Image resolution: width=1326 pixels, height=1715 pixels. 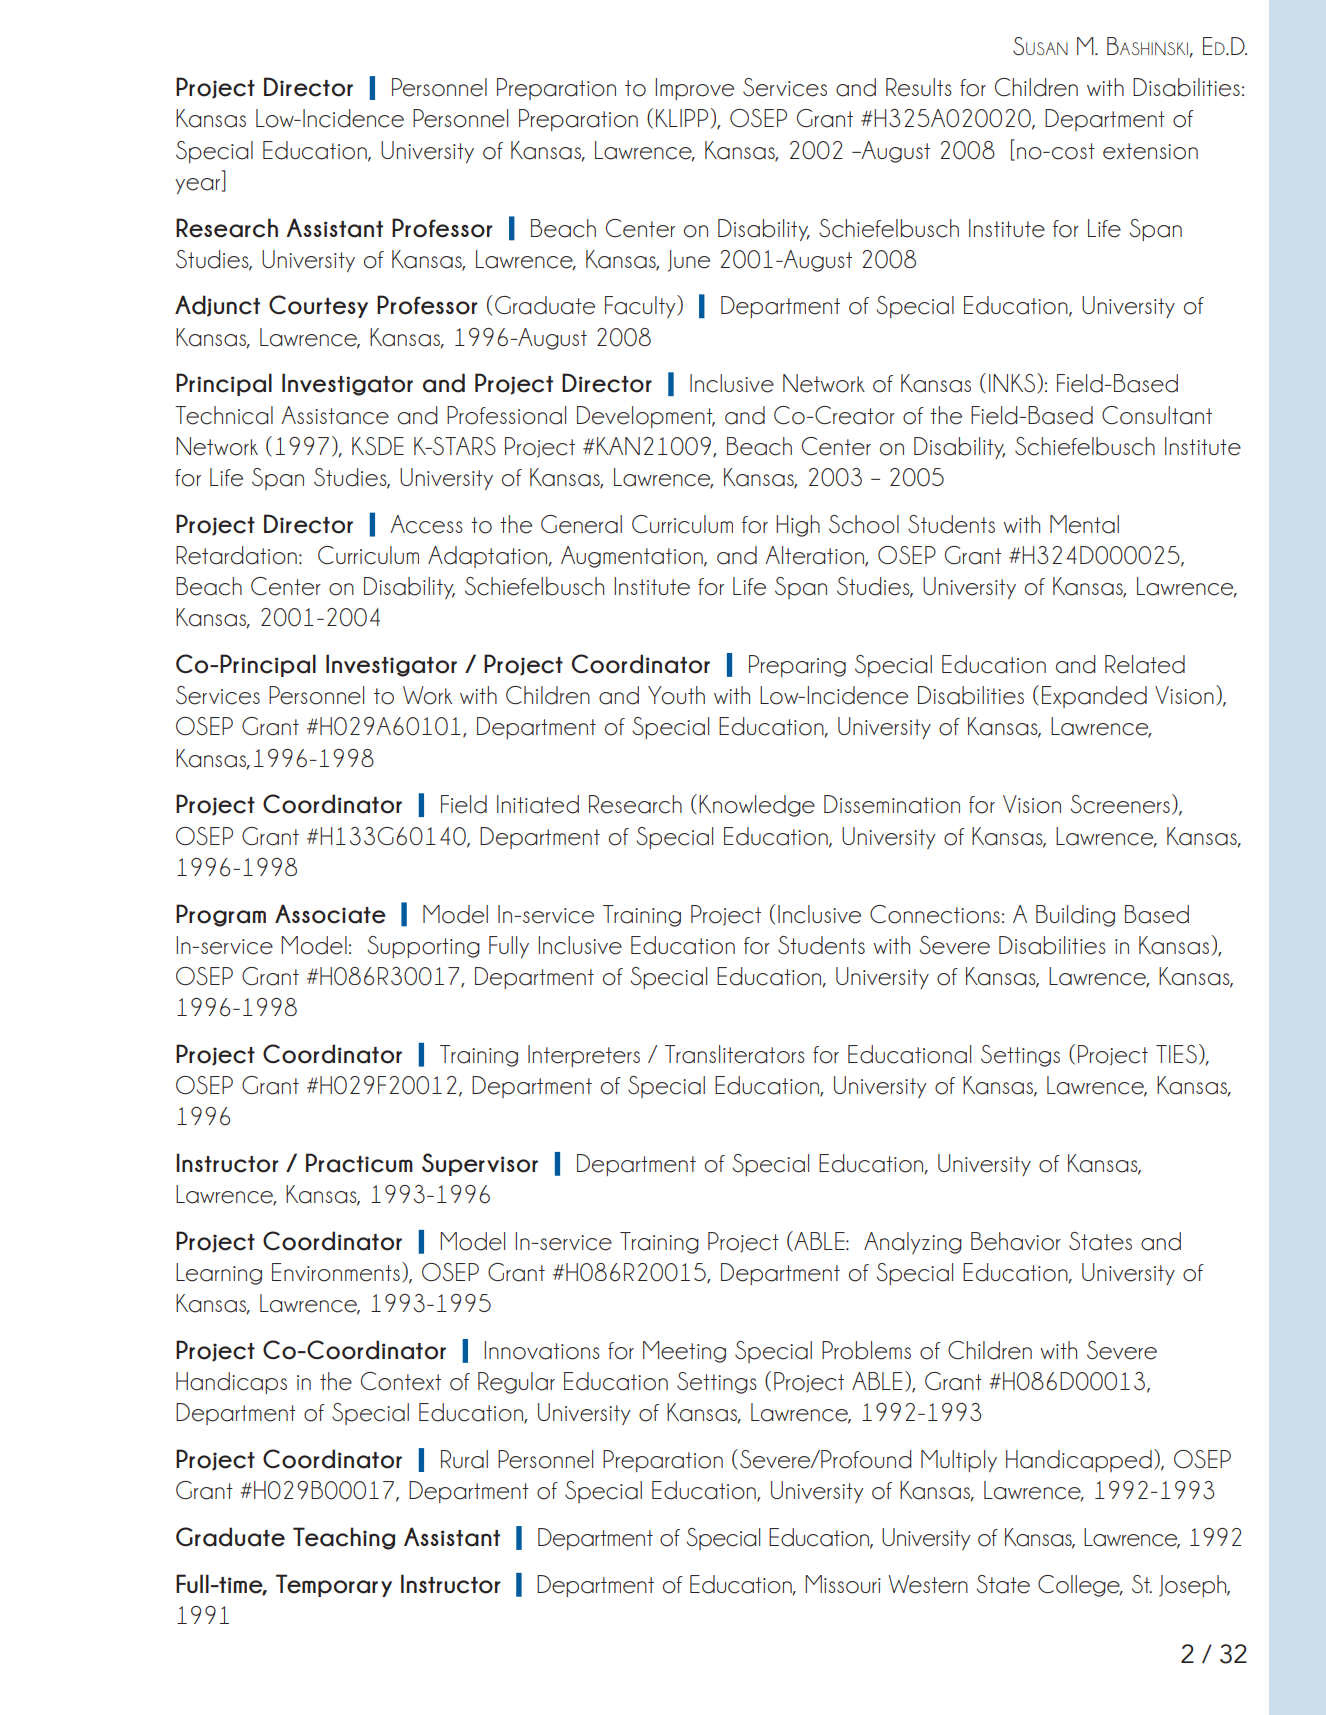 I want to click on Practicum, so click(x=359, y=1163).
